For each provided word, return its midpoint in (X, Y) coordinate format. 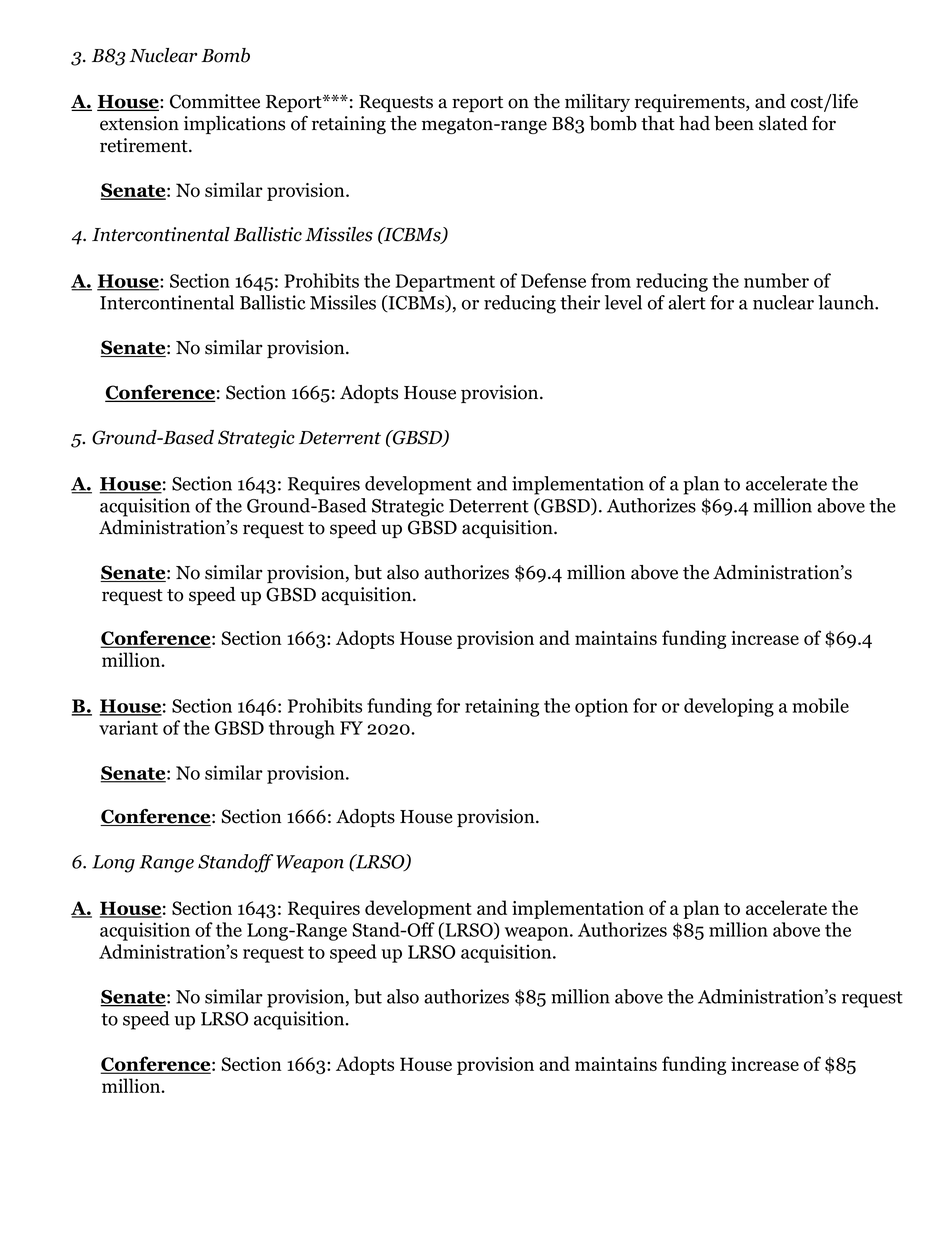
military (597, 103)
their (580, 302)
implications (234, 125)
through (302, 729)
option (601, 707)
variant (128, 727)
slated (783, 123)
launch (847, 302)
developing (729, 707)
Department (445, 283)
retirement (145, 145)
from (611, 280)
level (623, 302)
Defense (553, 280)
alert (687, 302)
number (776, 280)
